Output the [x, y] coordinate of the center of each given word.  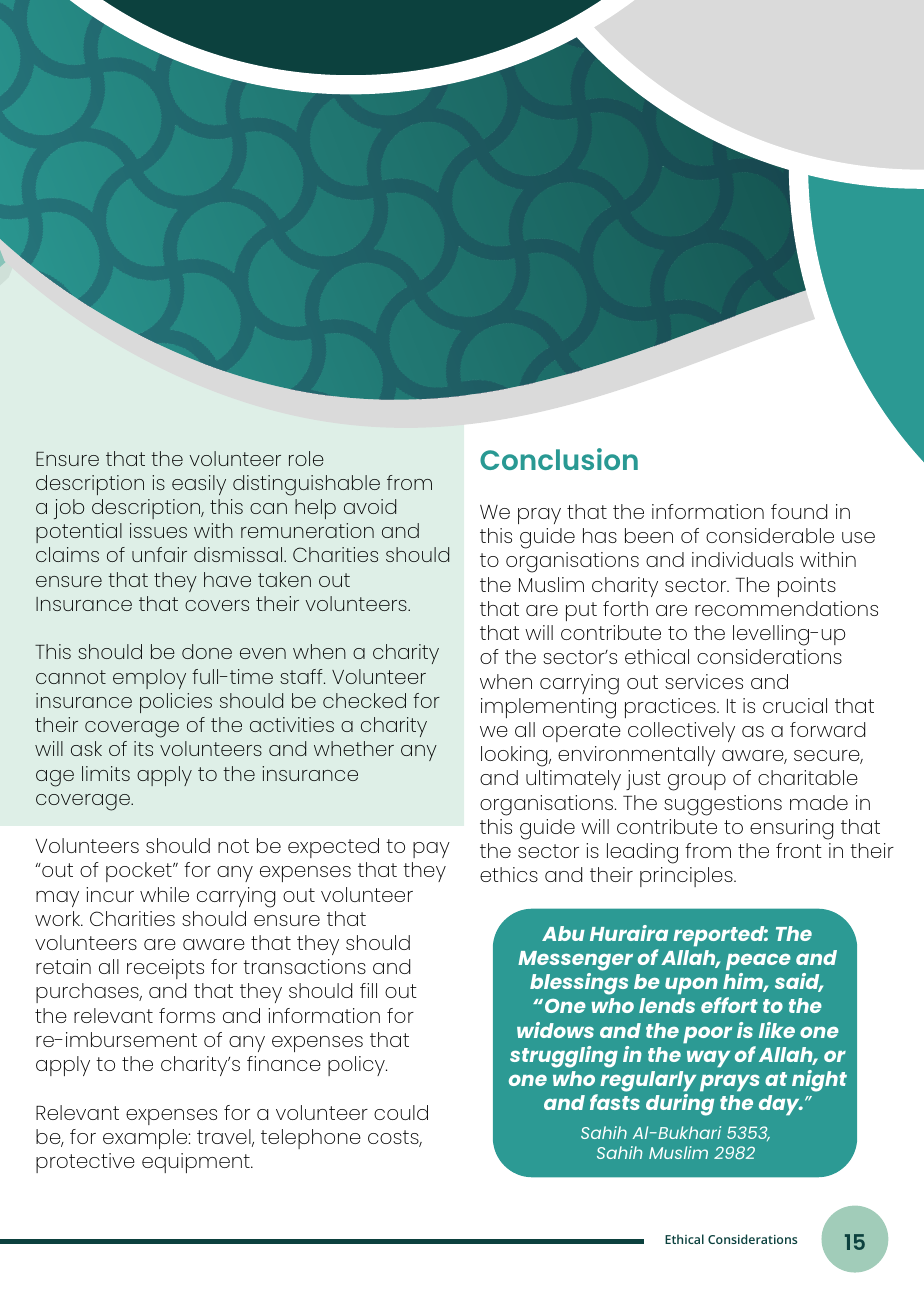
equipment [197, 1163]
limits [106, 773]
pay [431, 850]
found [799, 511]
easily [199, 485]
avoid [370, 506]
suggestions [723, 805]
